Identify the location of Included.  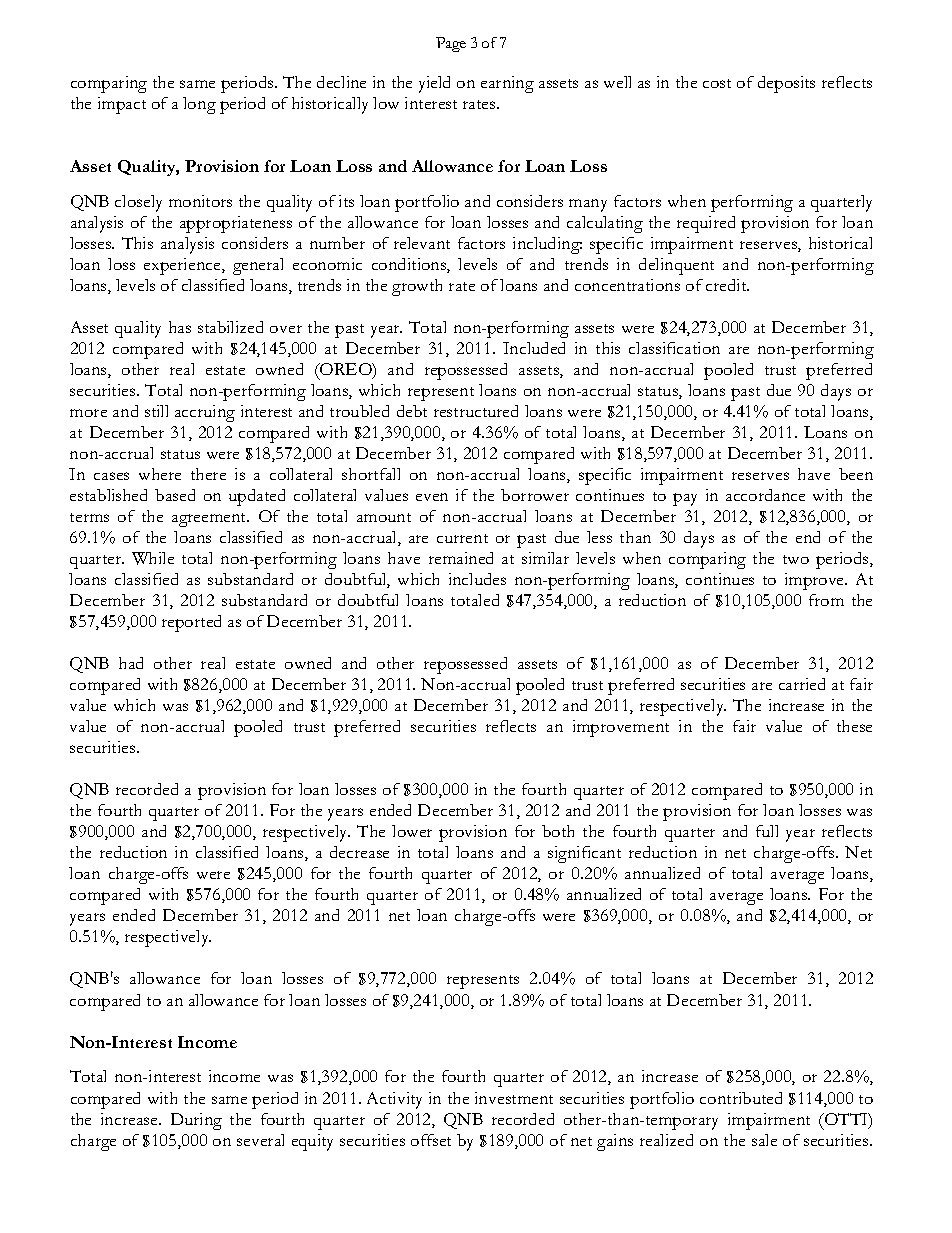
(534, 348).
